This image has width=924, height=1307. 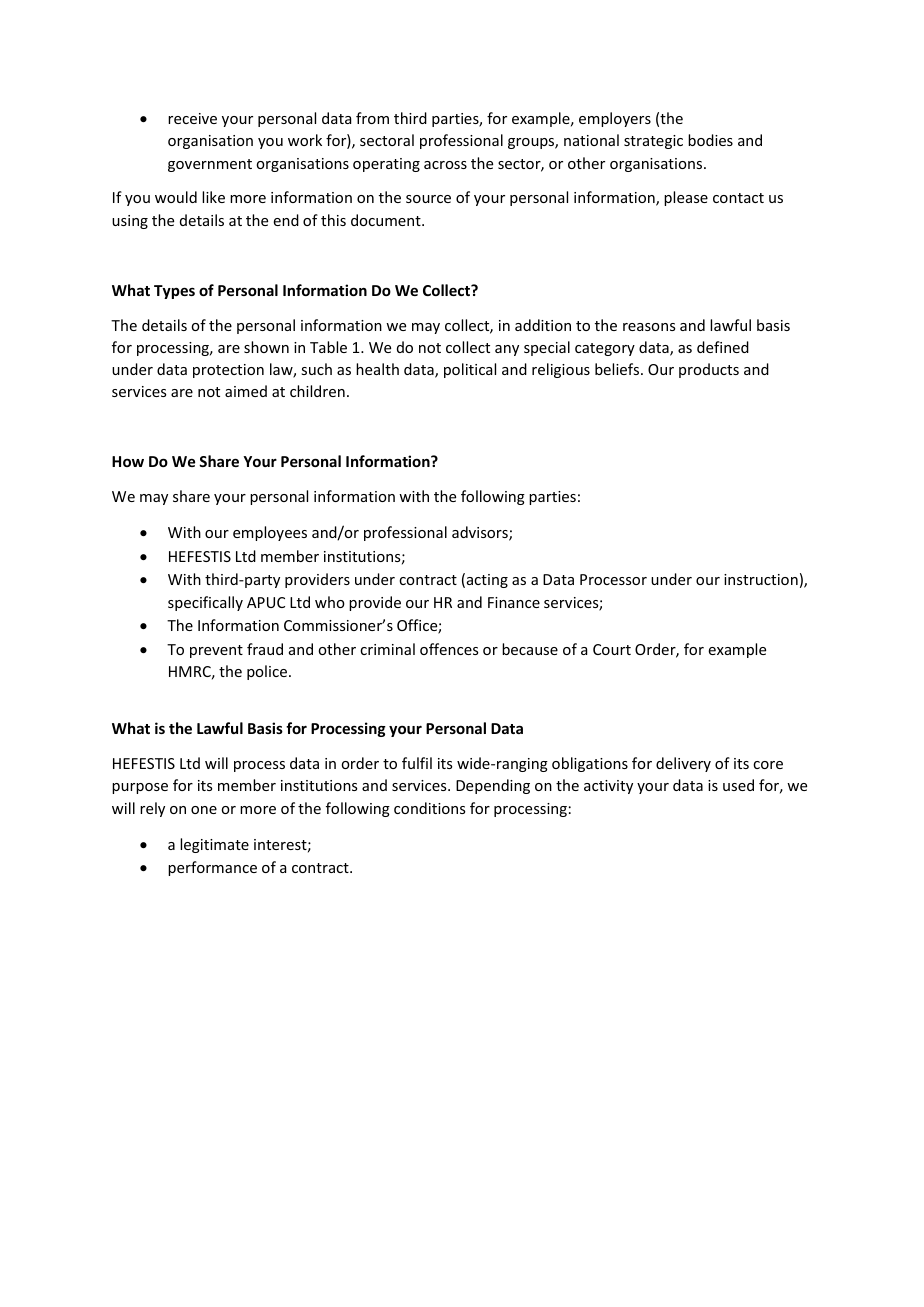 What do you see at coordinates (761, 579) in the image?
I see `instruction` at bounding box center [761, 579].
